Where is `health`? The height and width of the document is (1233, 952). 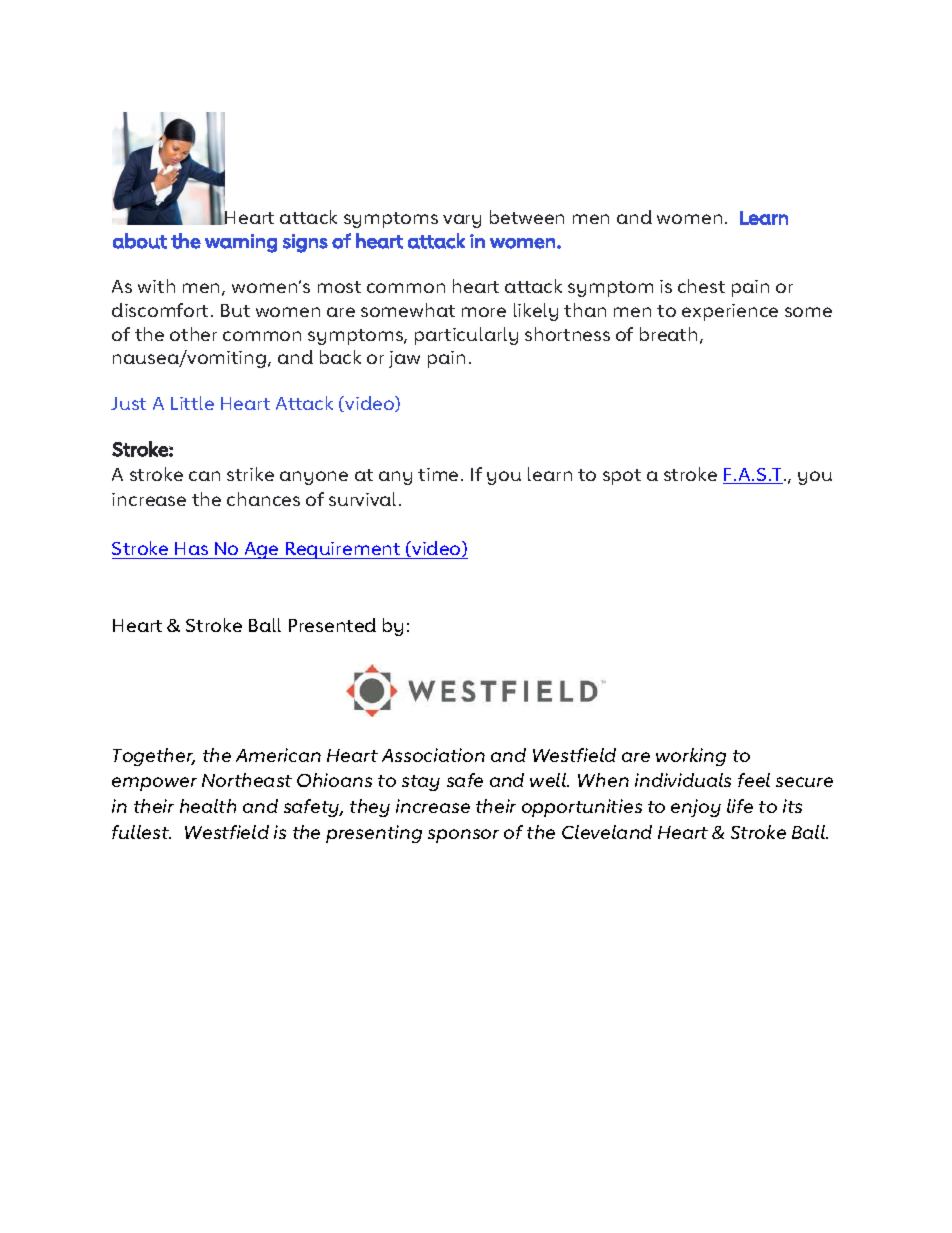
health is located at coordinates (208, 806).
